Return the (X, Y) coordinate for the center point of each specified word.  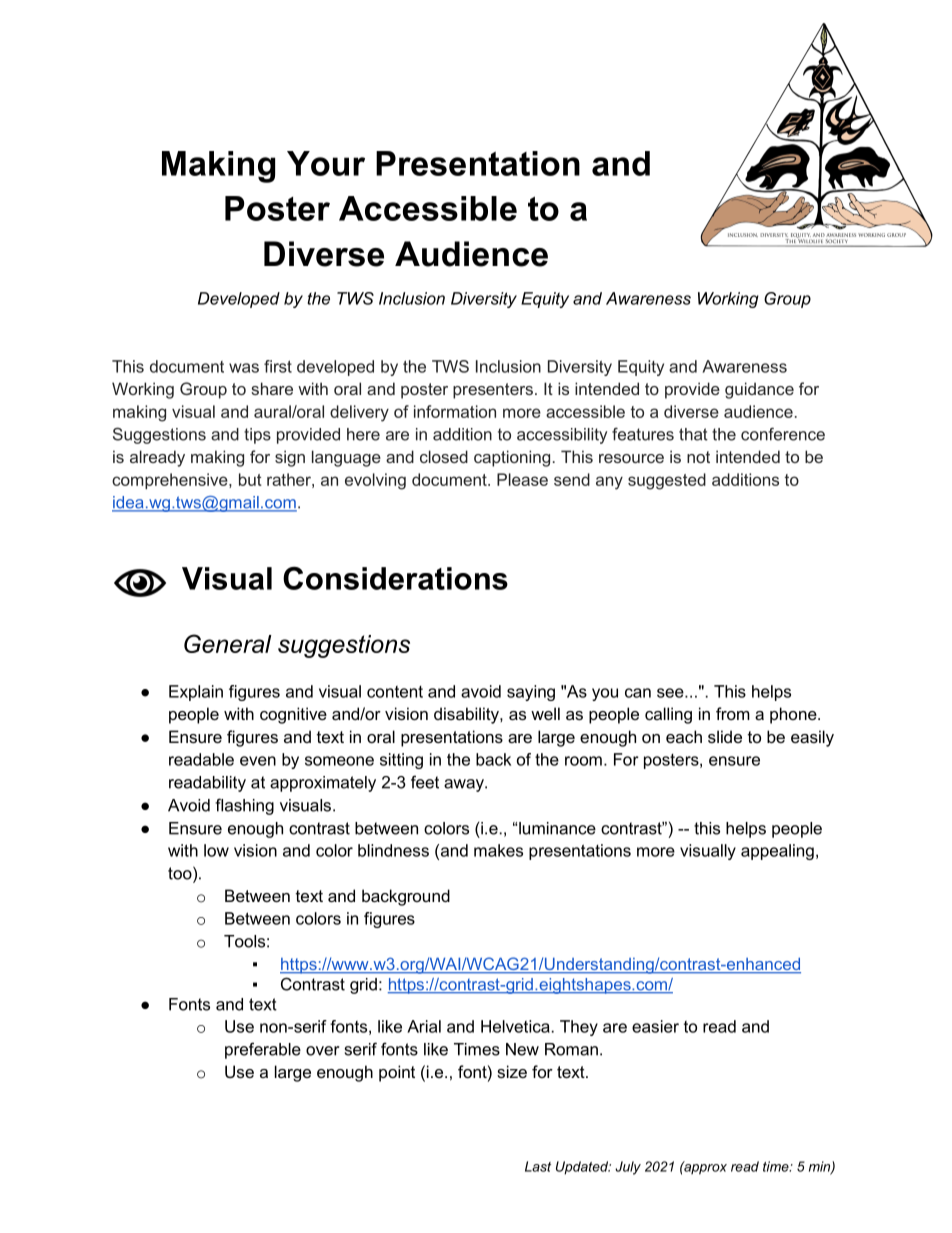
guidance (759, 390)
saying (531, 693)
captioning (512, 458)
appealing (777, 852)
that (693, 434)
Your (326, 163)
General (228, 643)
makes (498, 850)
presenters (493, 391)
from (733, 713)
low (216, 850)
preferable (263, 1050)
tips (257, 436)
